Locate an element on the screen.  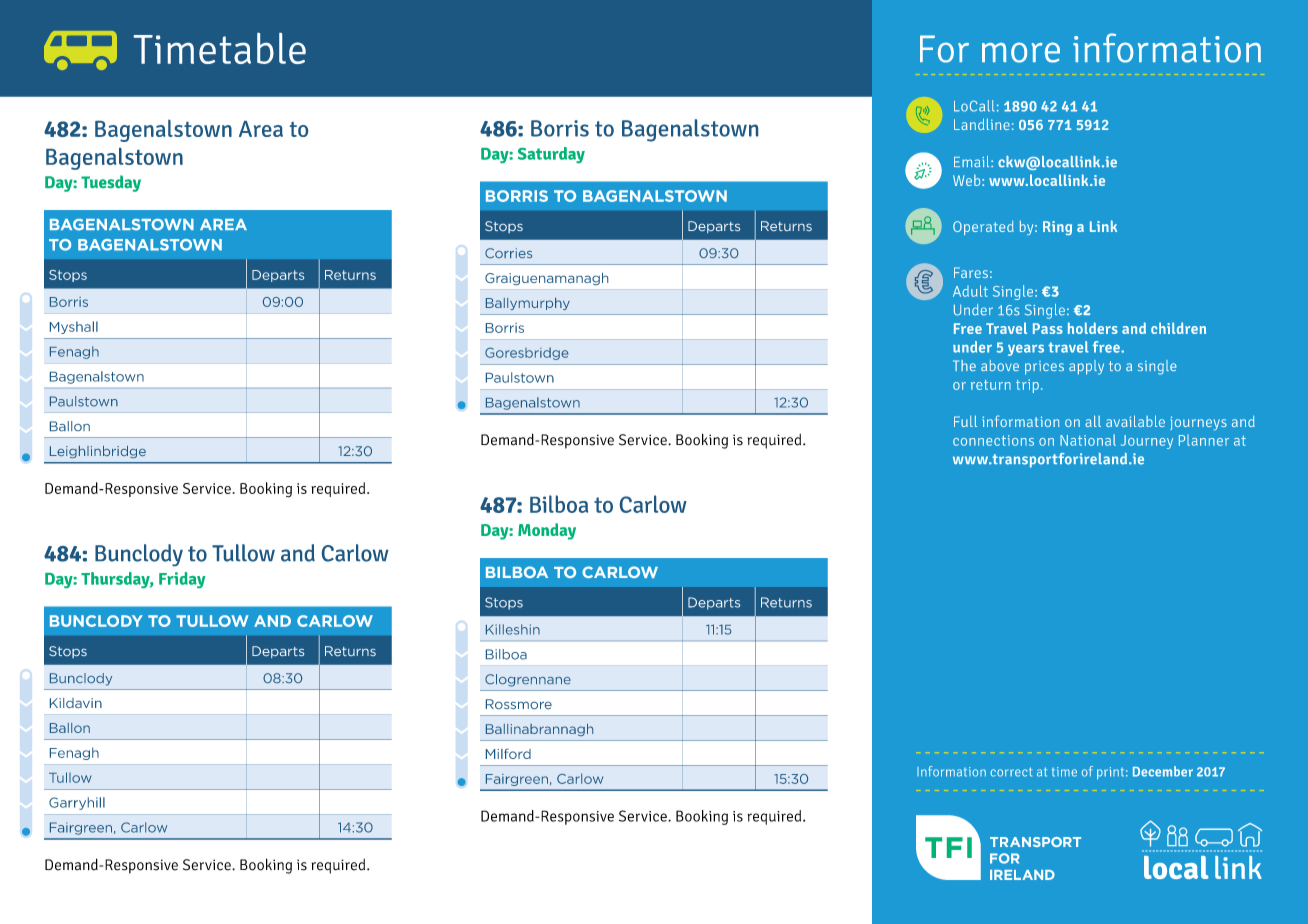
Milford is located at coordinates (508, 753).
